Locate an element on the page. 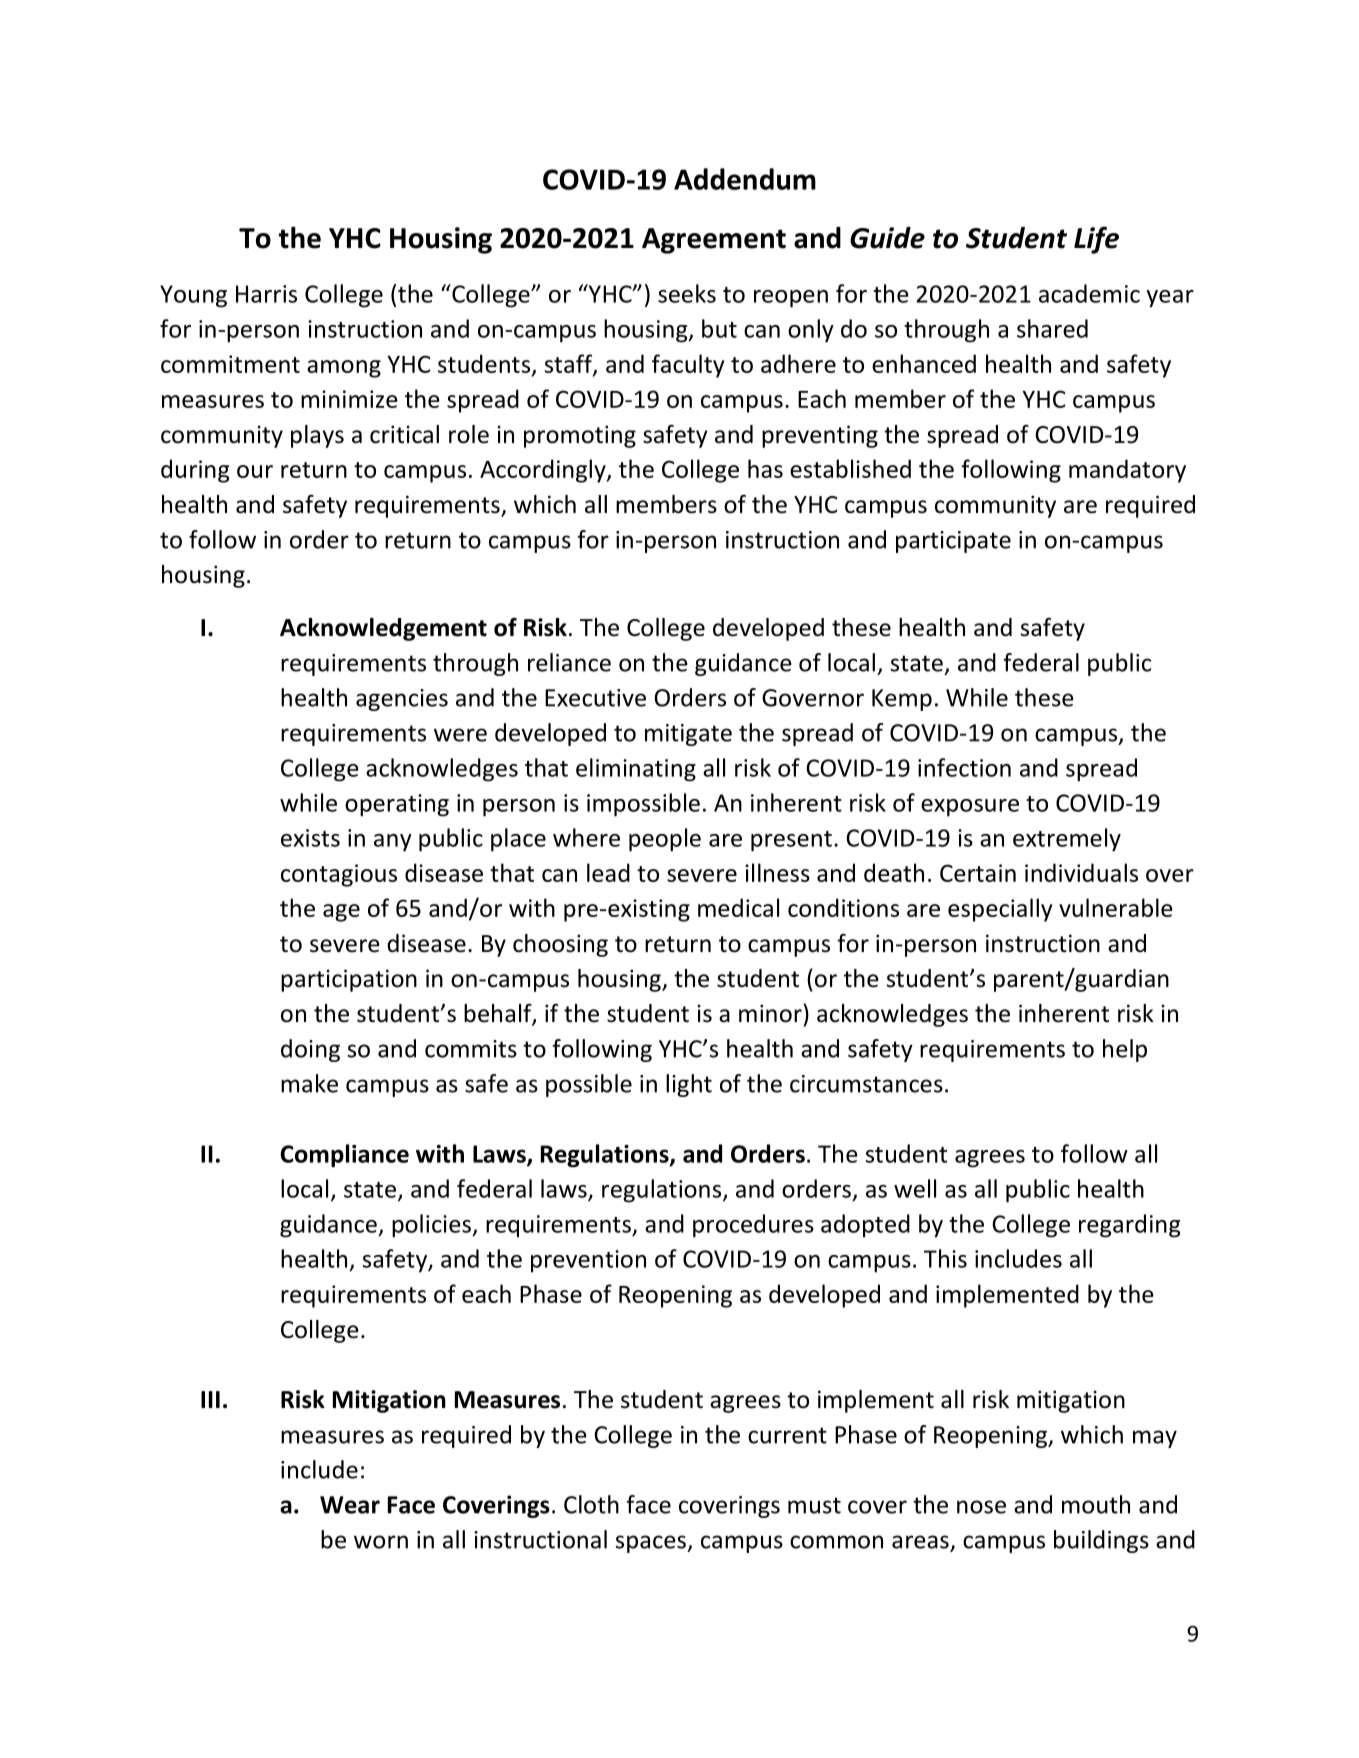 The height and width of the page is (1758, 1359). Life is located at coordinates (1096, 240).
